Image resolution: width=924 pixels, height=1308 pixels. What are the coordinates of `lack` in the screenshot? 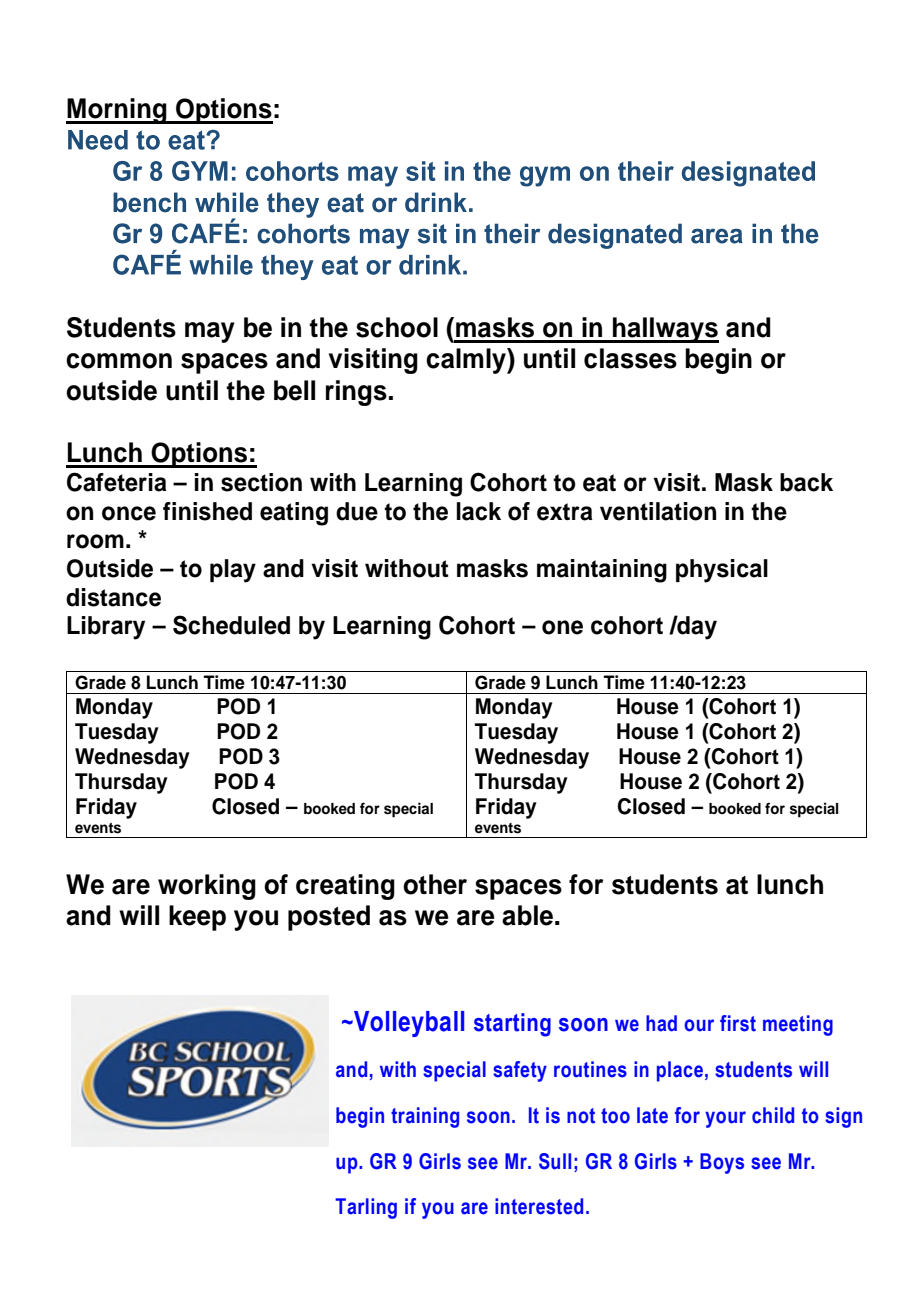 It's located at (479, 511).
